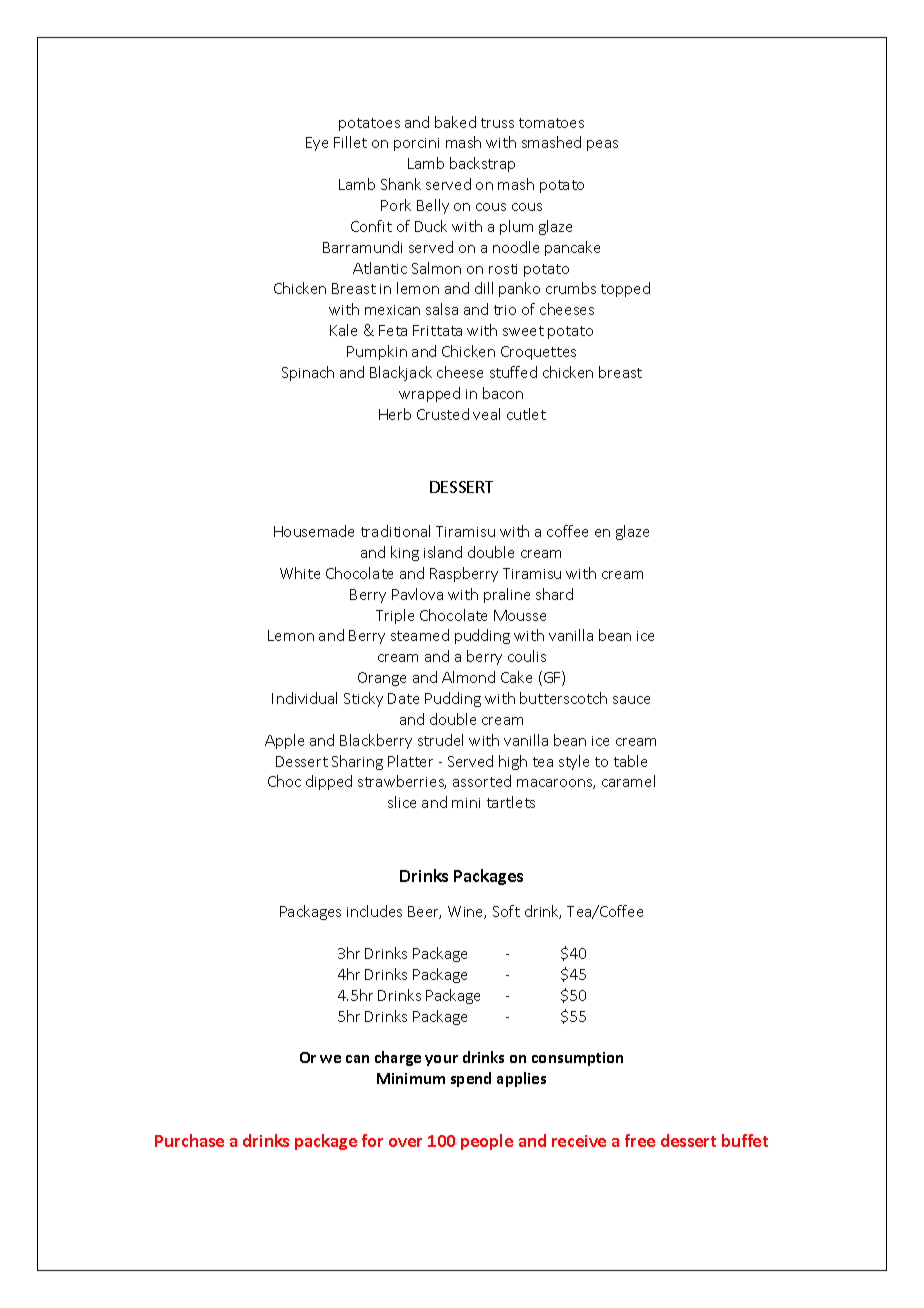  Describe the element at coordinates (300, 573) in the screenshot. I see `White` at that location.
